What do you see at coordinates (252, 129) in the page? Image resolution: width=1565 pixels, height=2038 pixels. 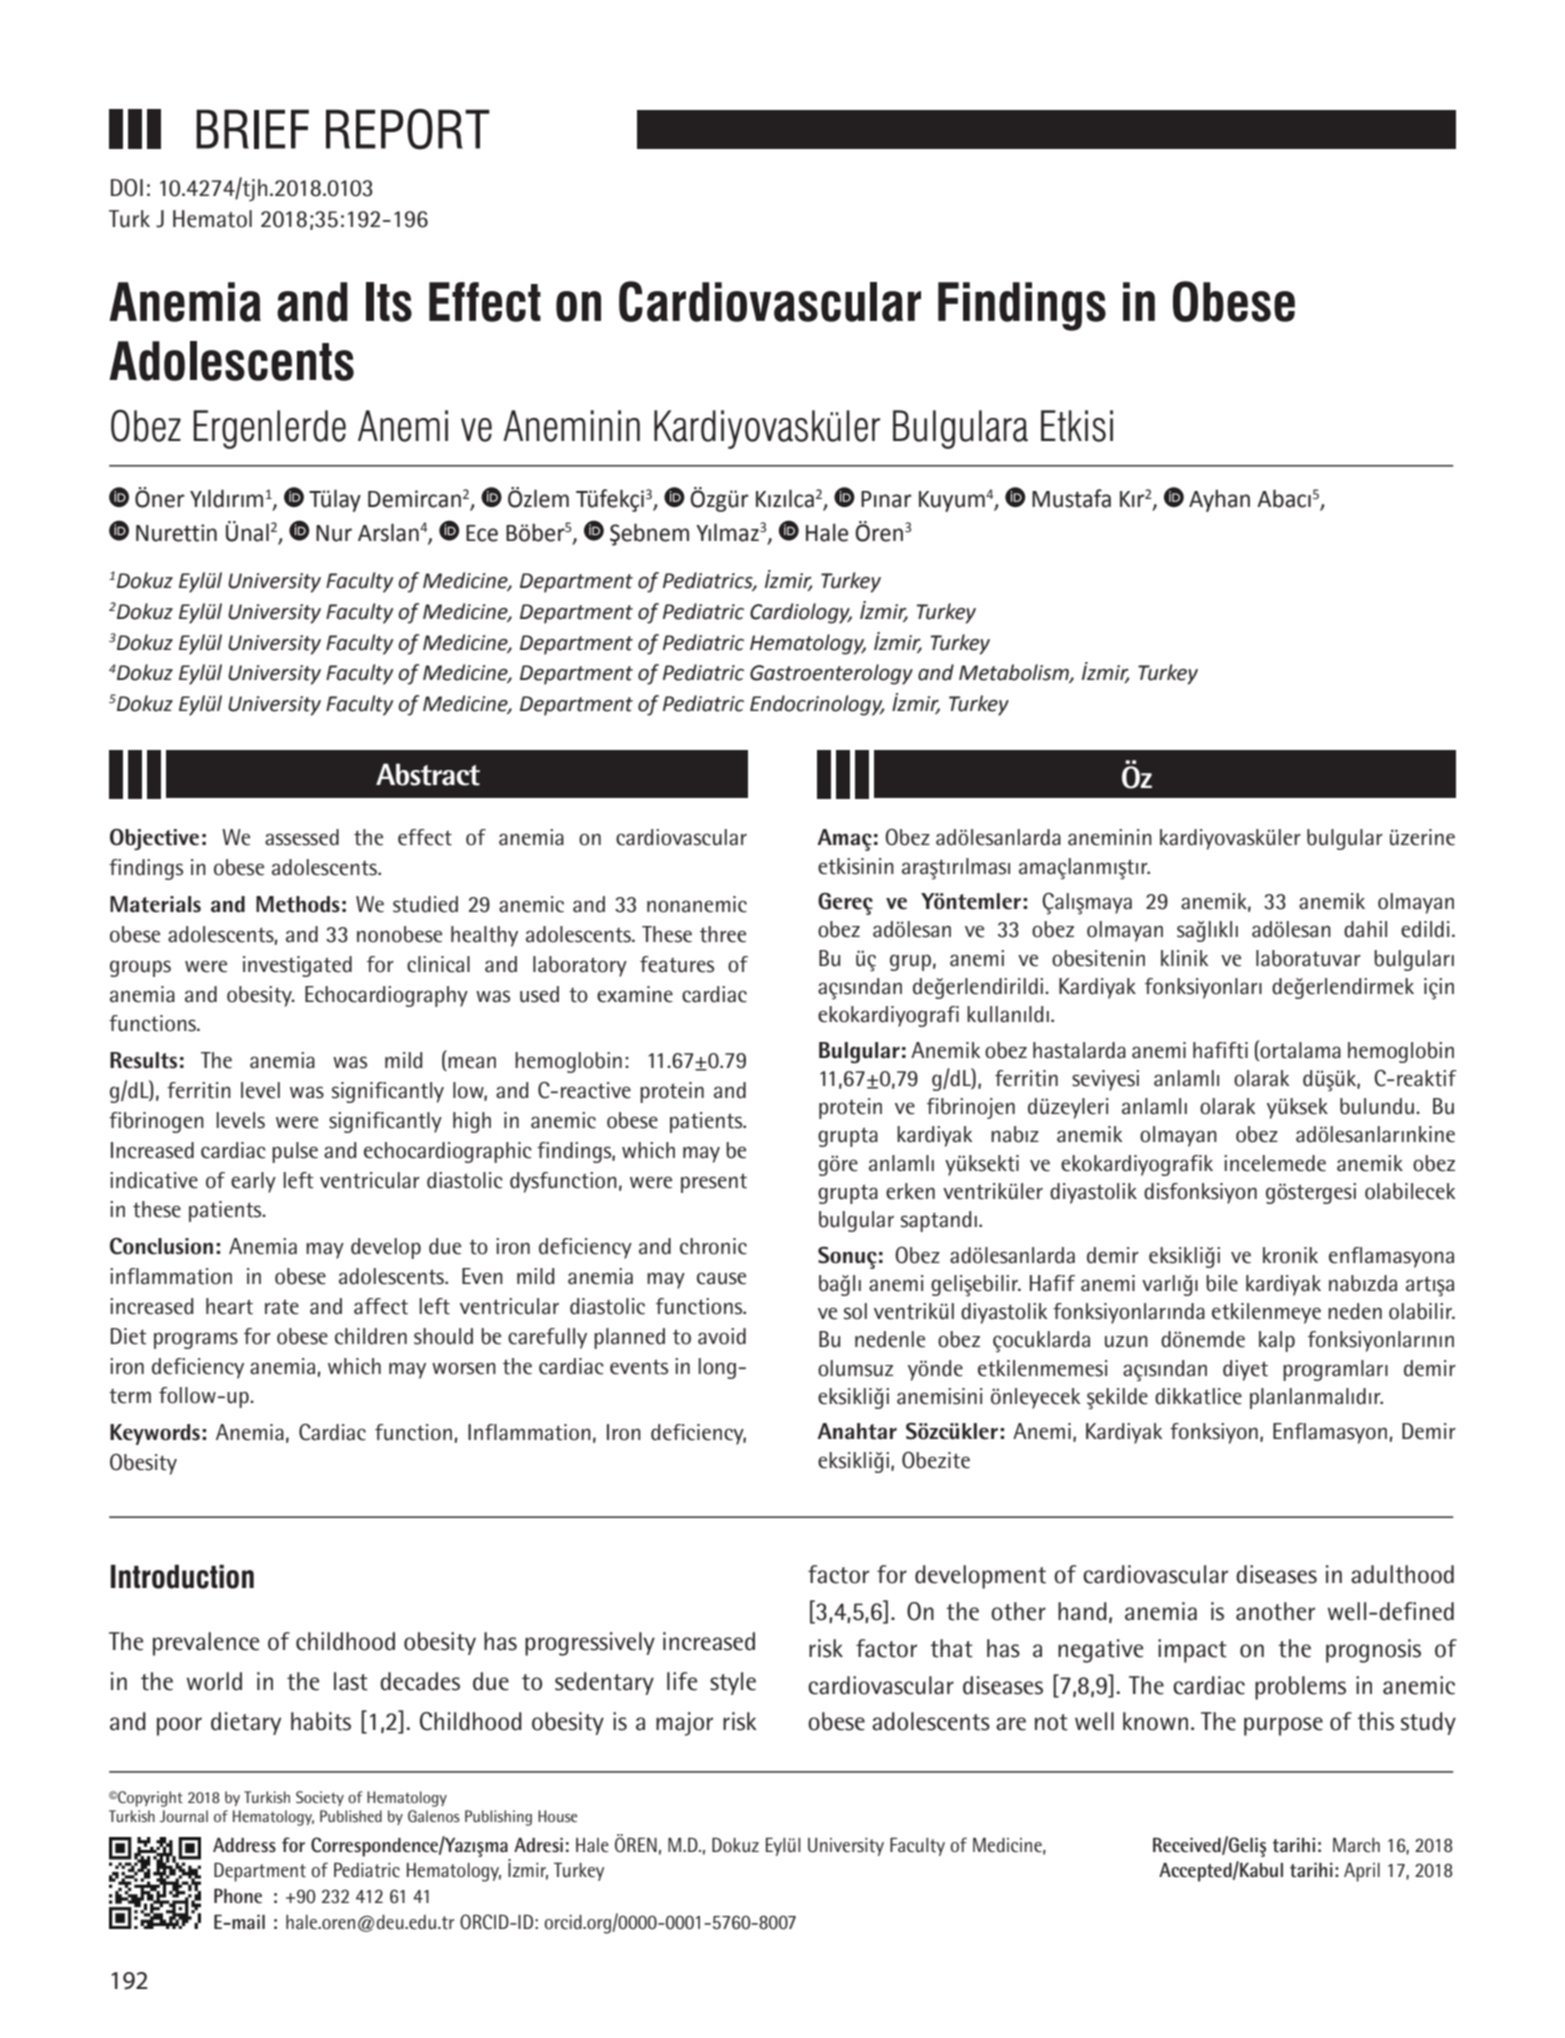 I see `BRIEF` at bounding box center [252, 129].
